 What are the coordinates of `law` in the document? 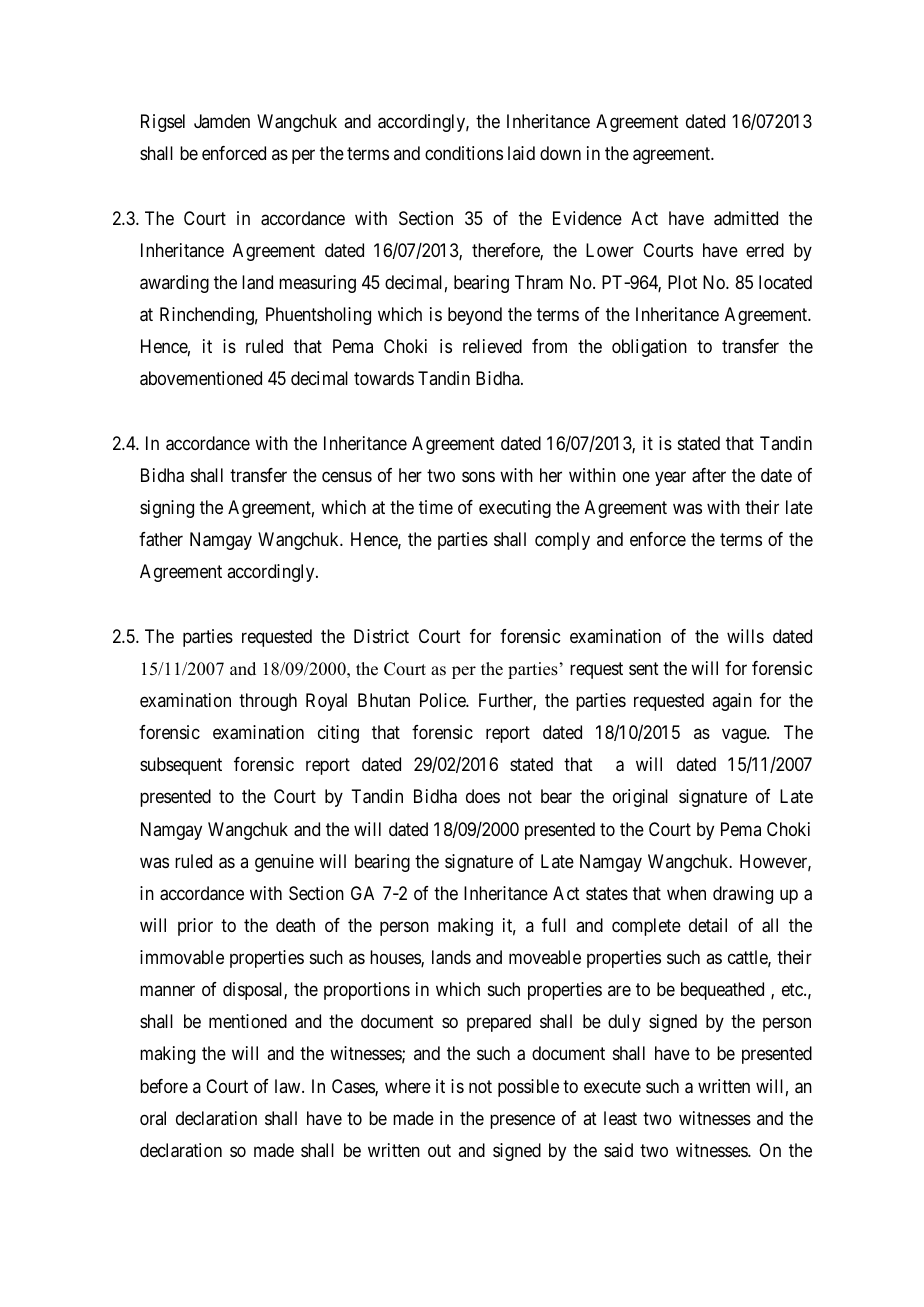 It's located at (289, 1086).
